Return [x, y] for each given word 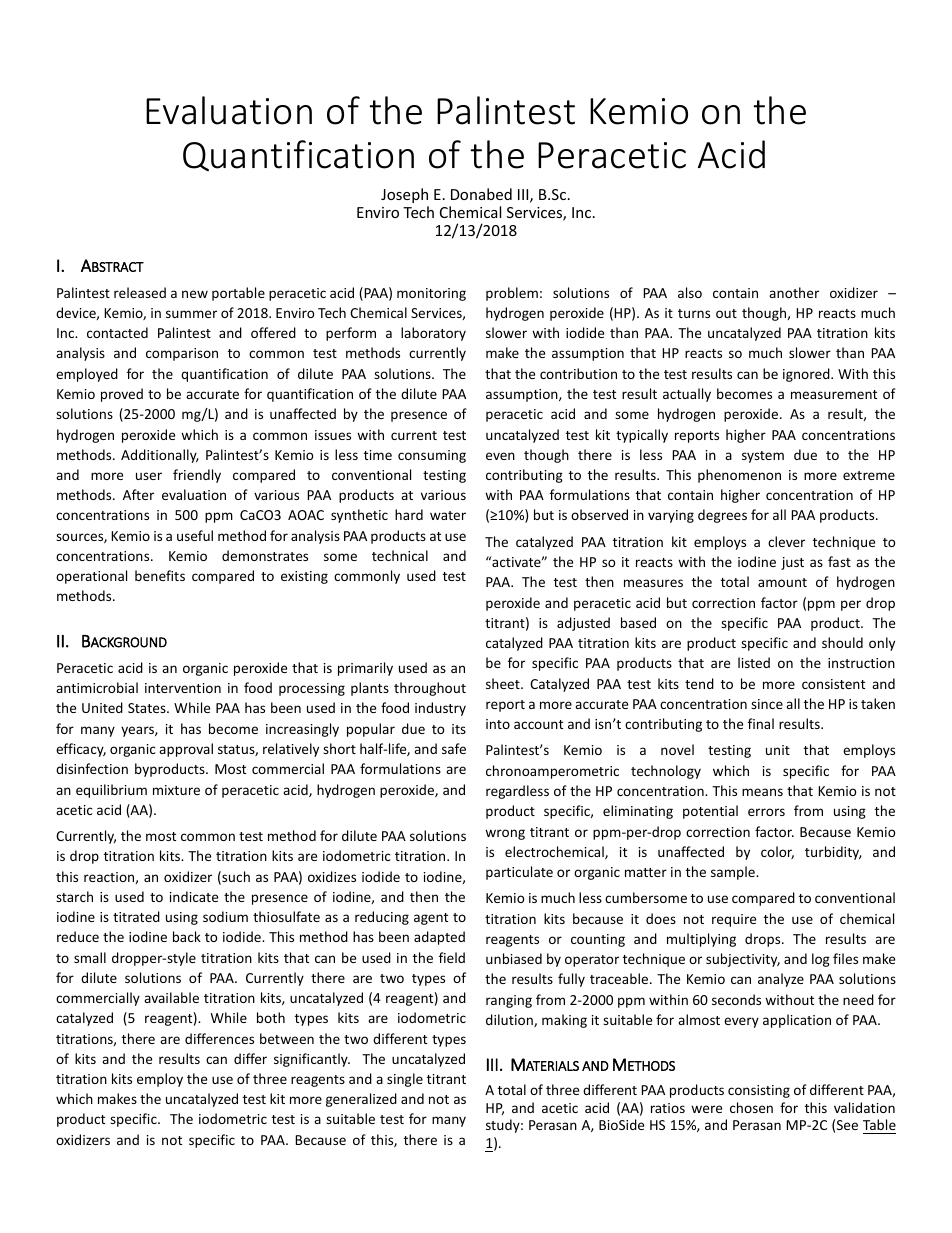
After [138, 494]
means [762, 792]
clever [786, 541]
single [405, 1080]
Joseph [404, 195]
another [794, 292]
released [140, 292]
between [287, 1038]
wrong [505, 834]
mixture [176, 790]
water [448, 515]
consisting [759, 1091]
